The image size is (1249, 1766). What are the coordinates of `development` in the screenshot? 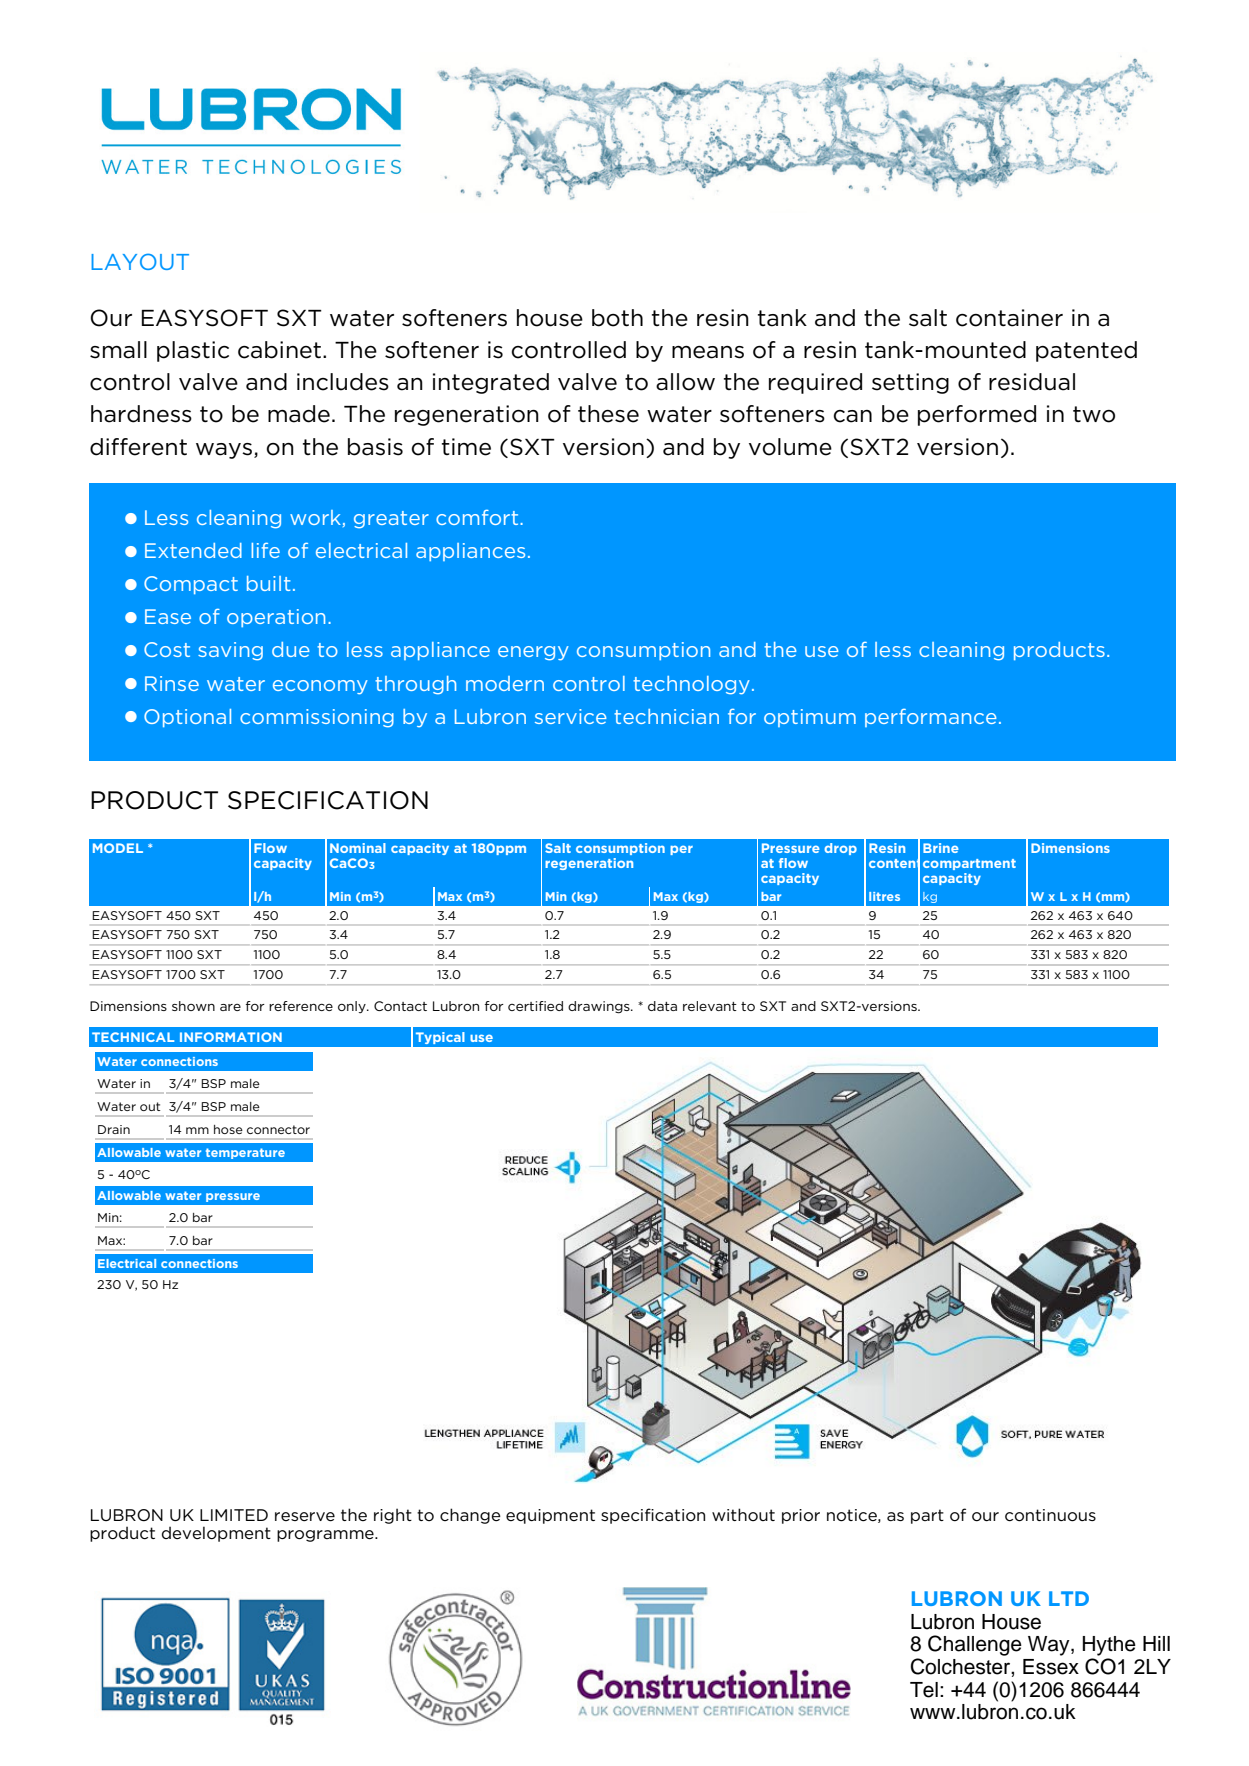 It's located at (216, 1534).
